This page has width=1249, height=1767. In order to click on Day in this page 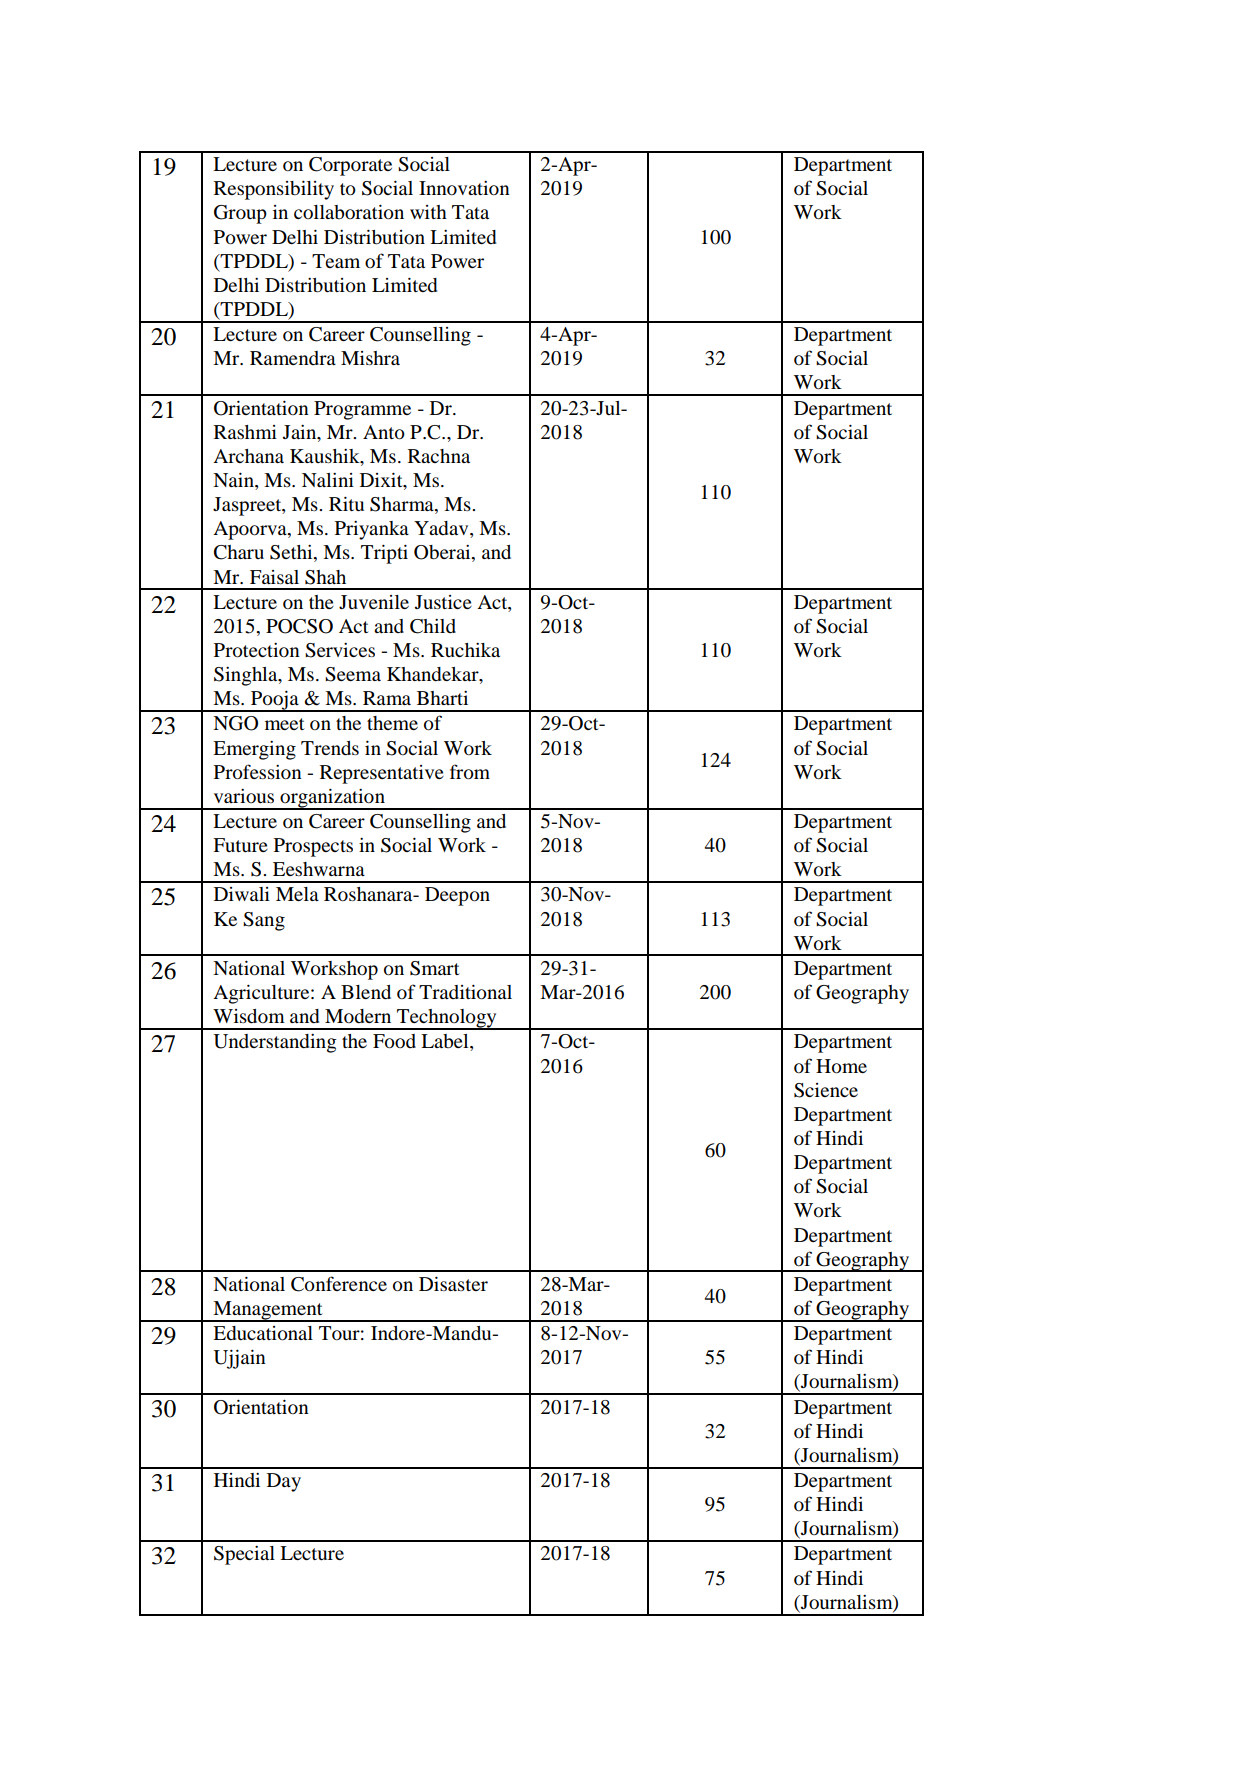, I will do `click(284, 1482)`.
